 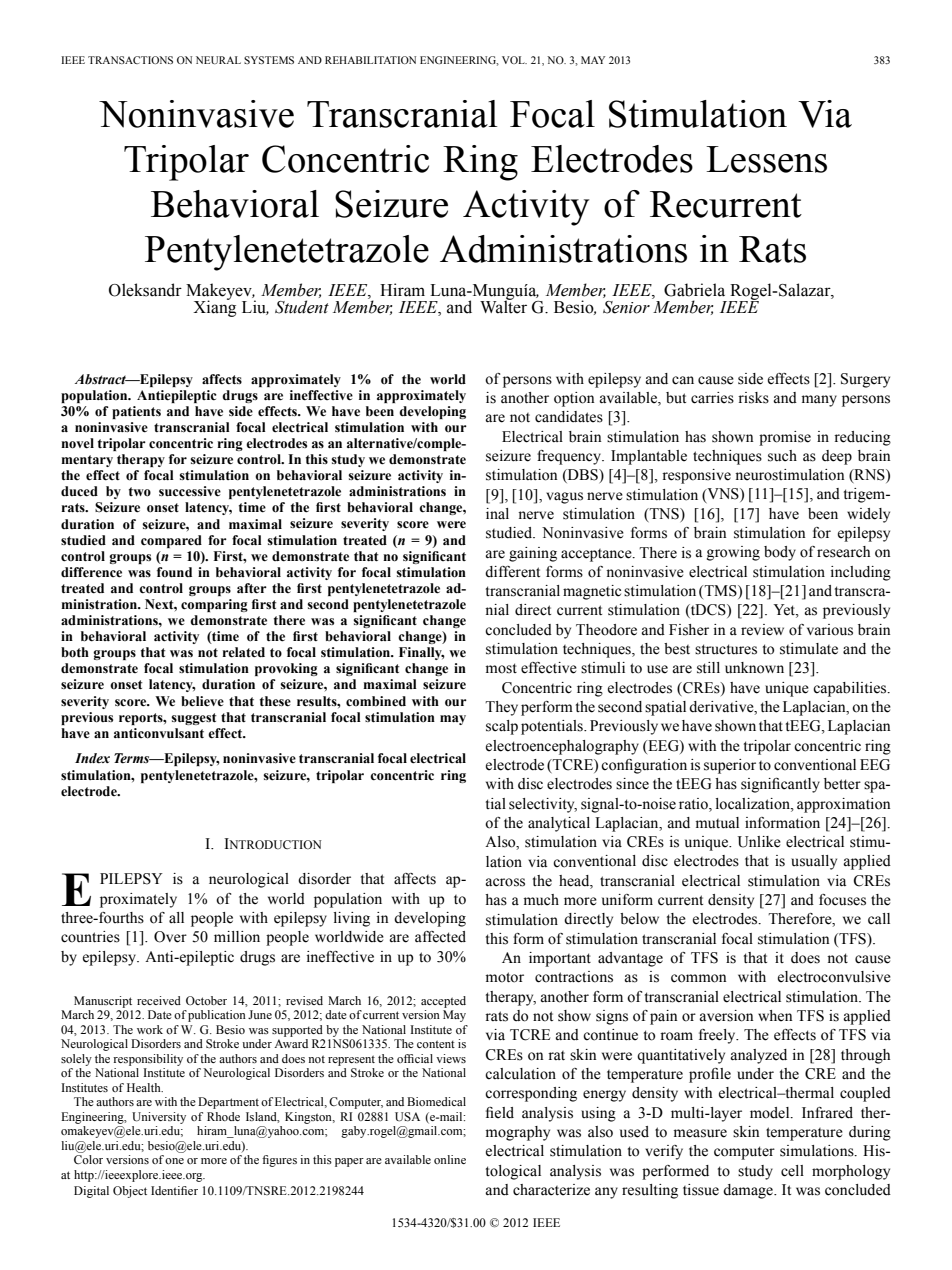 What do you see at coordinates (694, 290) in the screenshot?
I see `Gabriela` at bounding box center [694, 290].
